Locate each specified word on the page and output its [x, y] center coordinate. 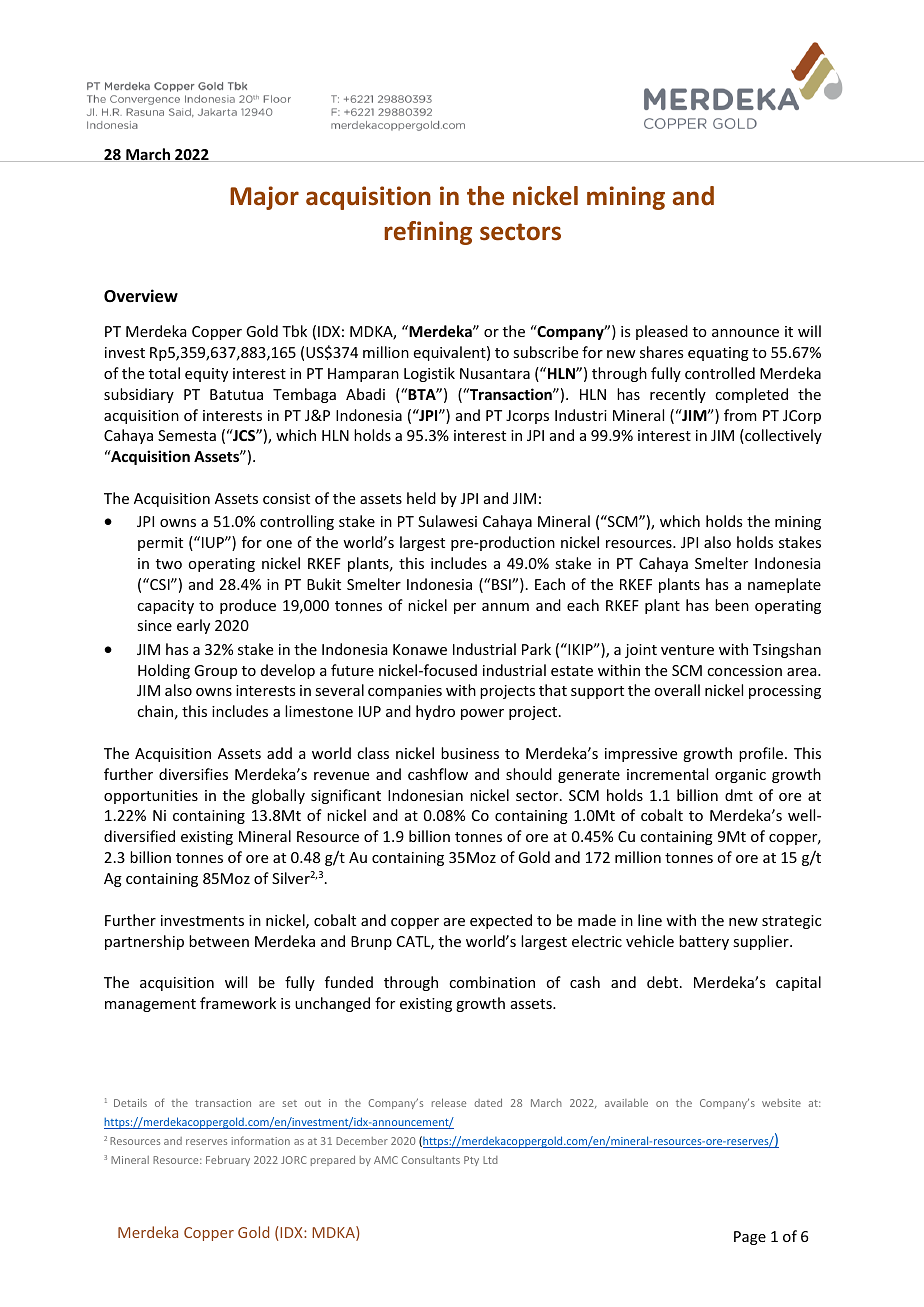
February [228, 1160]
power [482, 714]
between [219, 941]
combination [492, 982]
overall [677, 690]
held [421, 498]
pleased [662, 332]
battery [704, 942]
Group [215, 672]
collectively [782, 436]
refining [428, 233]
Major [264, 198]
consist [286, 498]
